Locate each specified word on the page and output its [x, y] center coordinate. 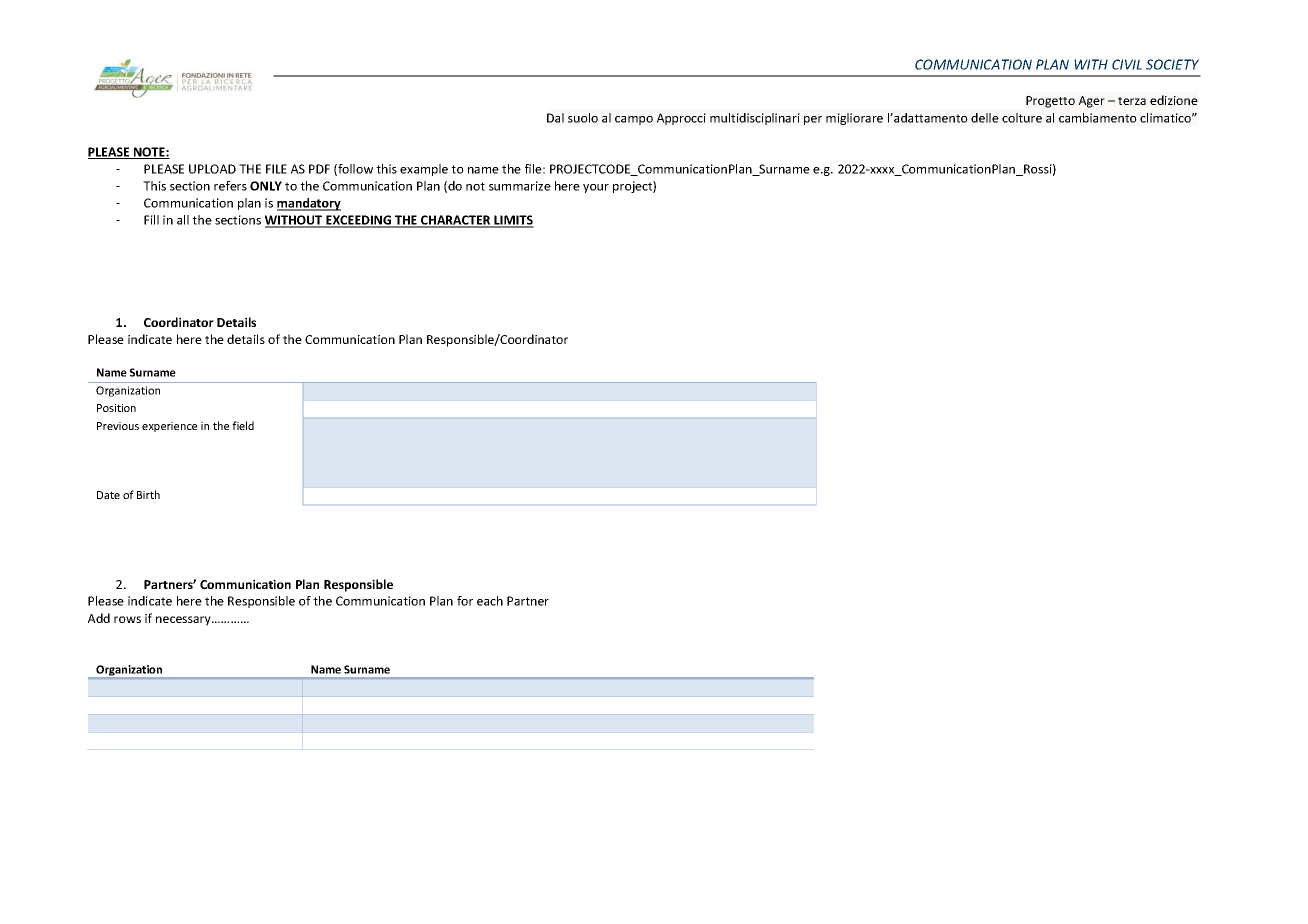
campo [634, 120]
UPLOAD [212, 169]
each [490, 601]
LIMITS [513, 221]
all [183, 220]
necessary [184, 621]
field [243, 425]
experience [169, 427]
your [596, 188]
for [465, 601]
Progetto [1050, 102]
